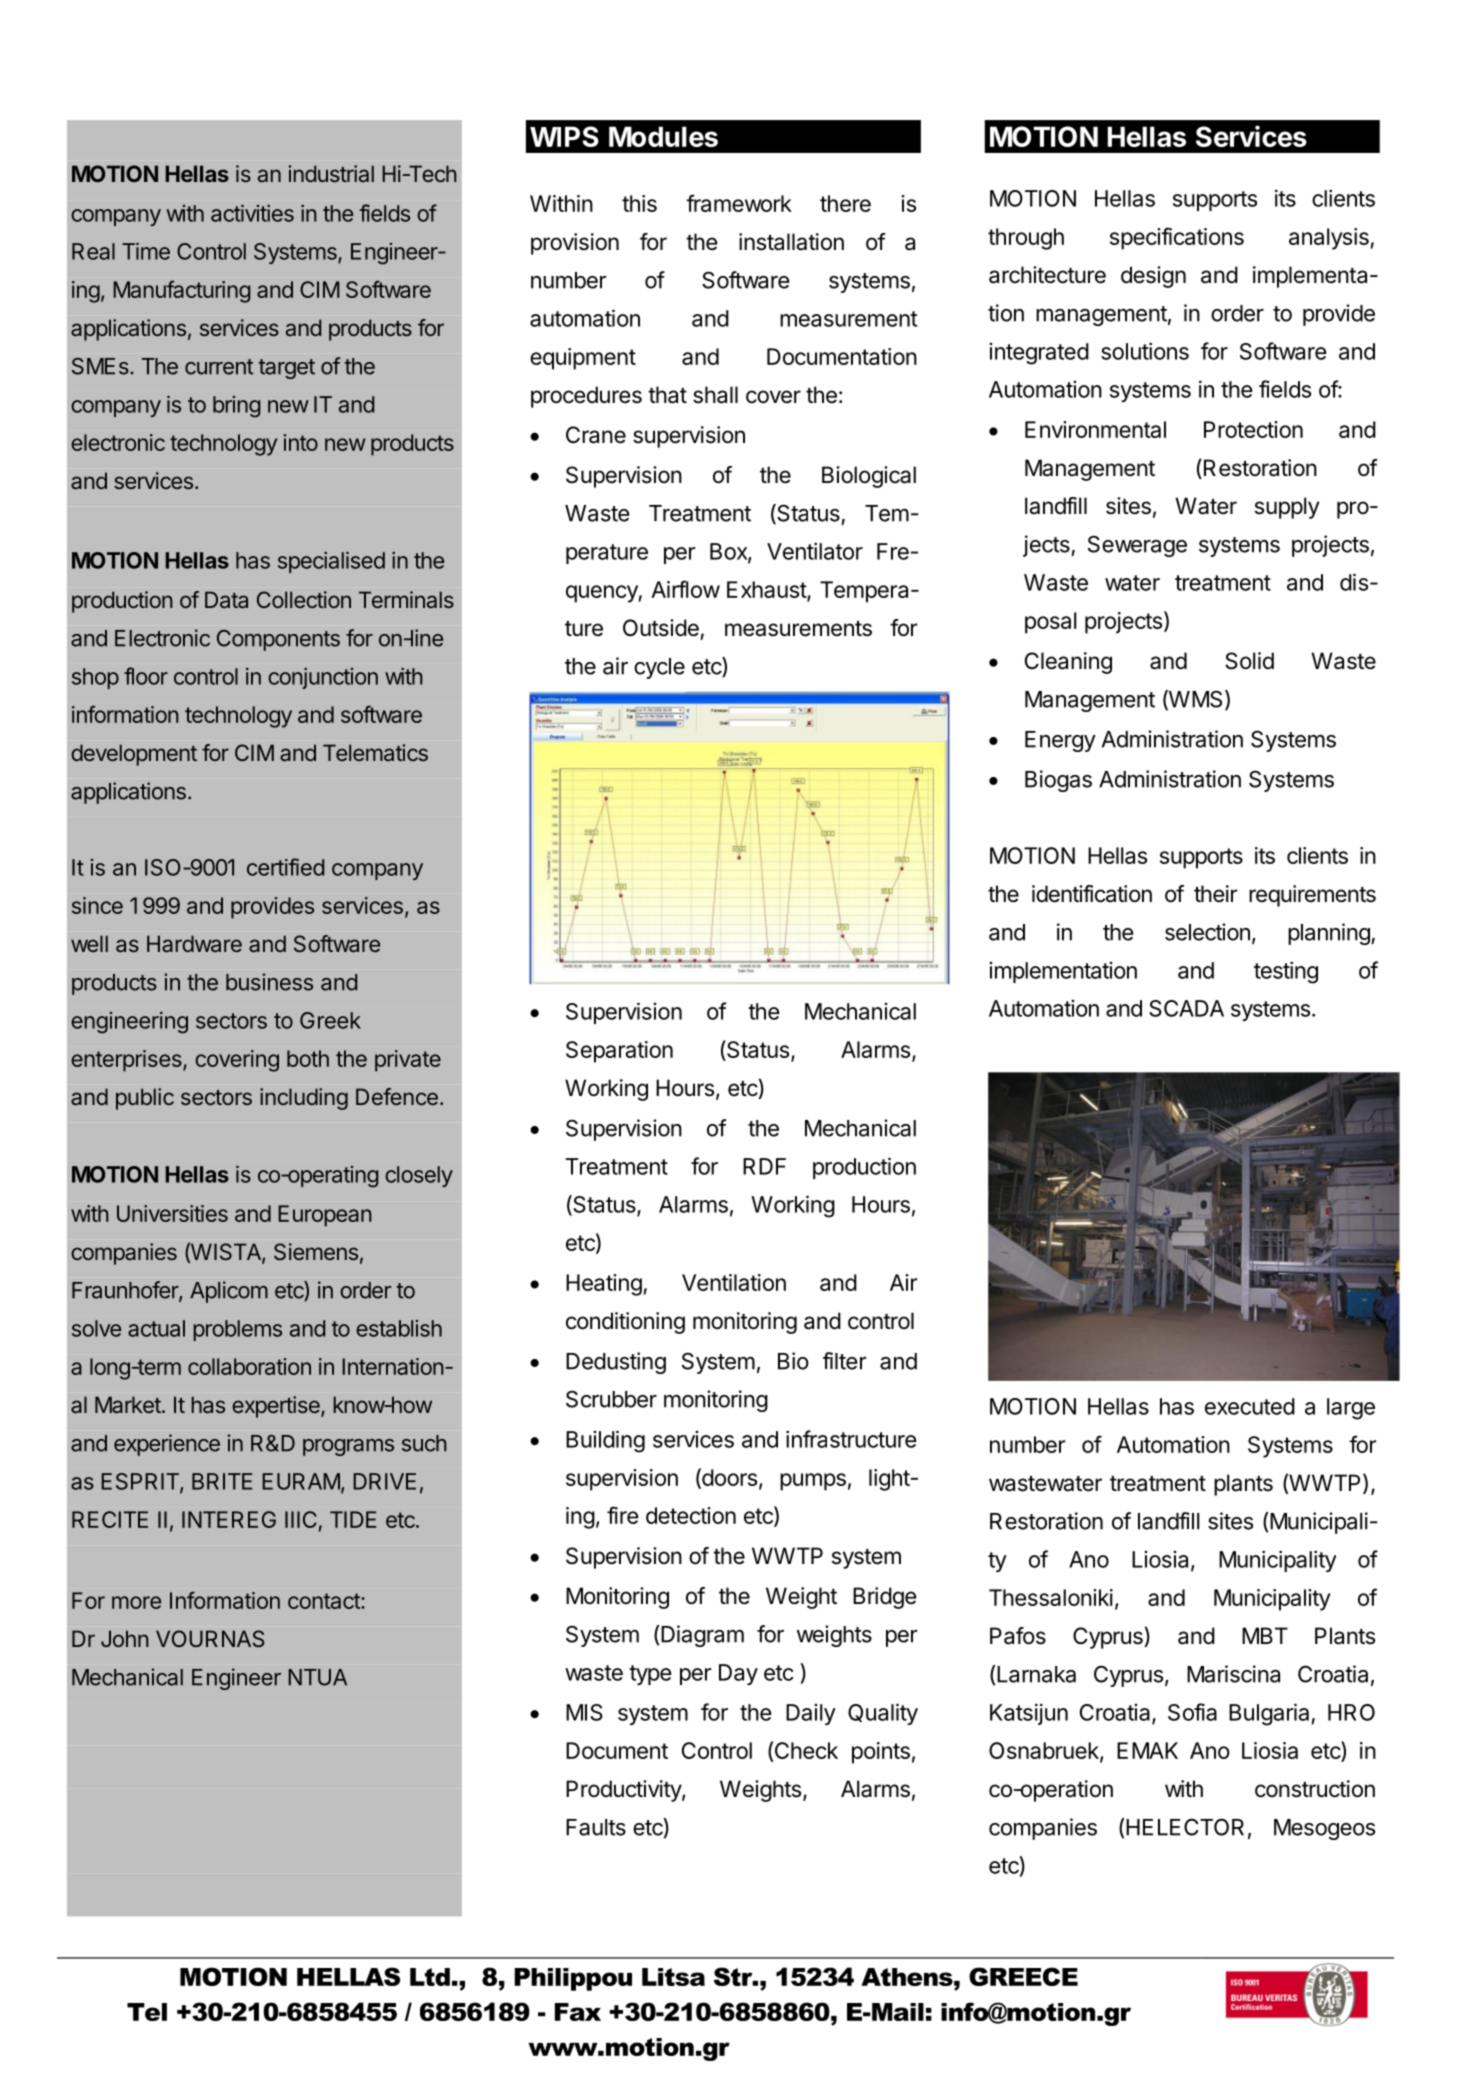 Image resolution: width=1482 pixels, height=2096 pixels. I want to click on supply, so click(1287, 508).
